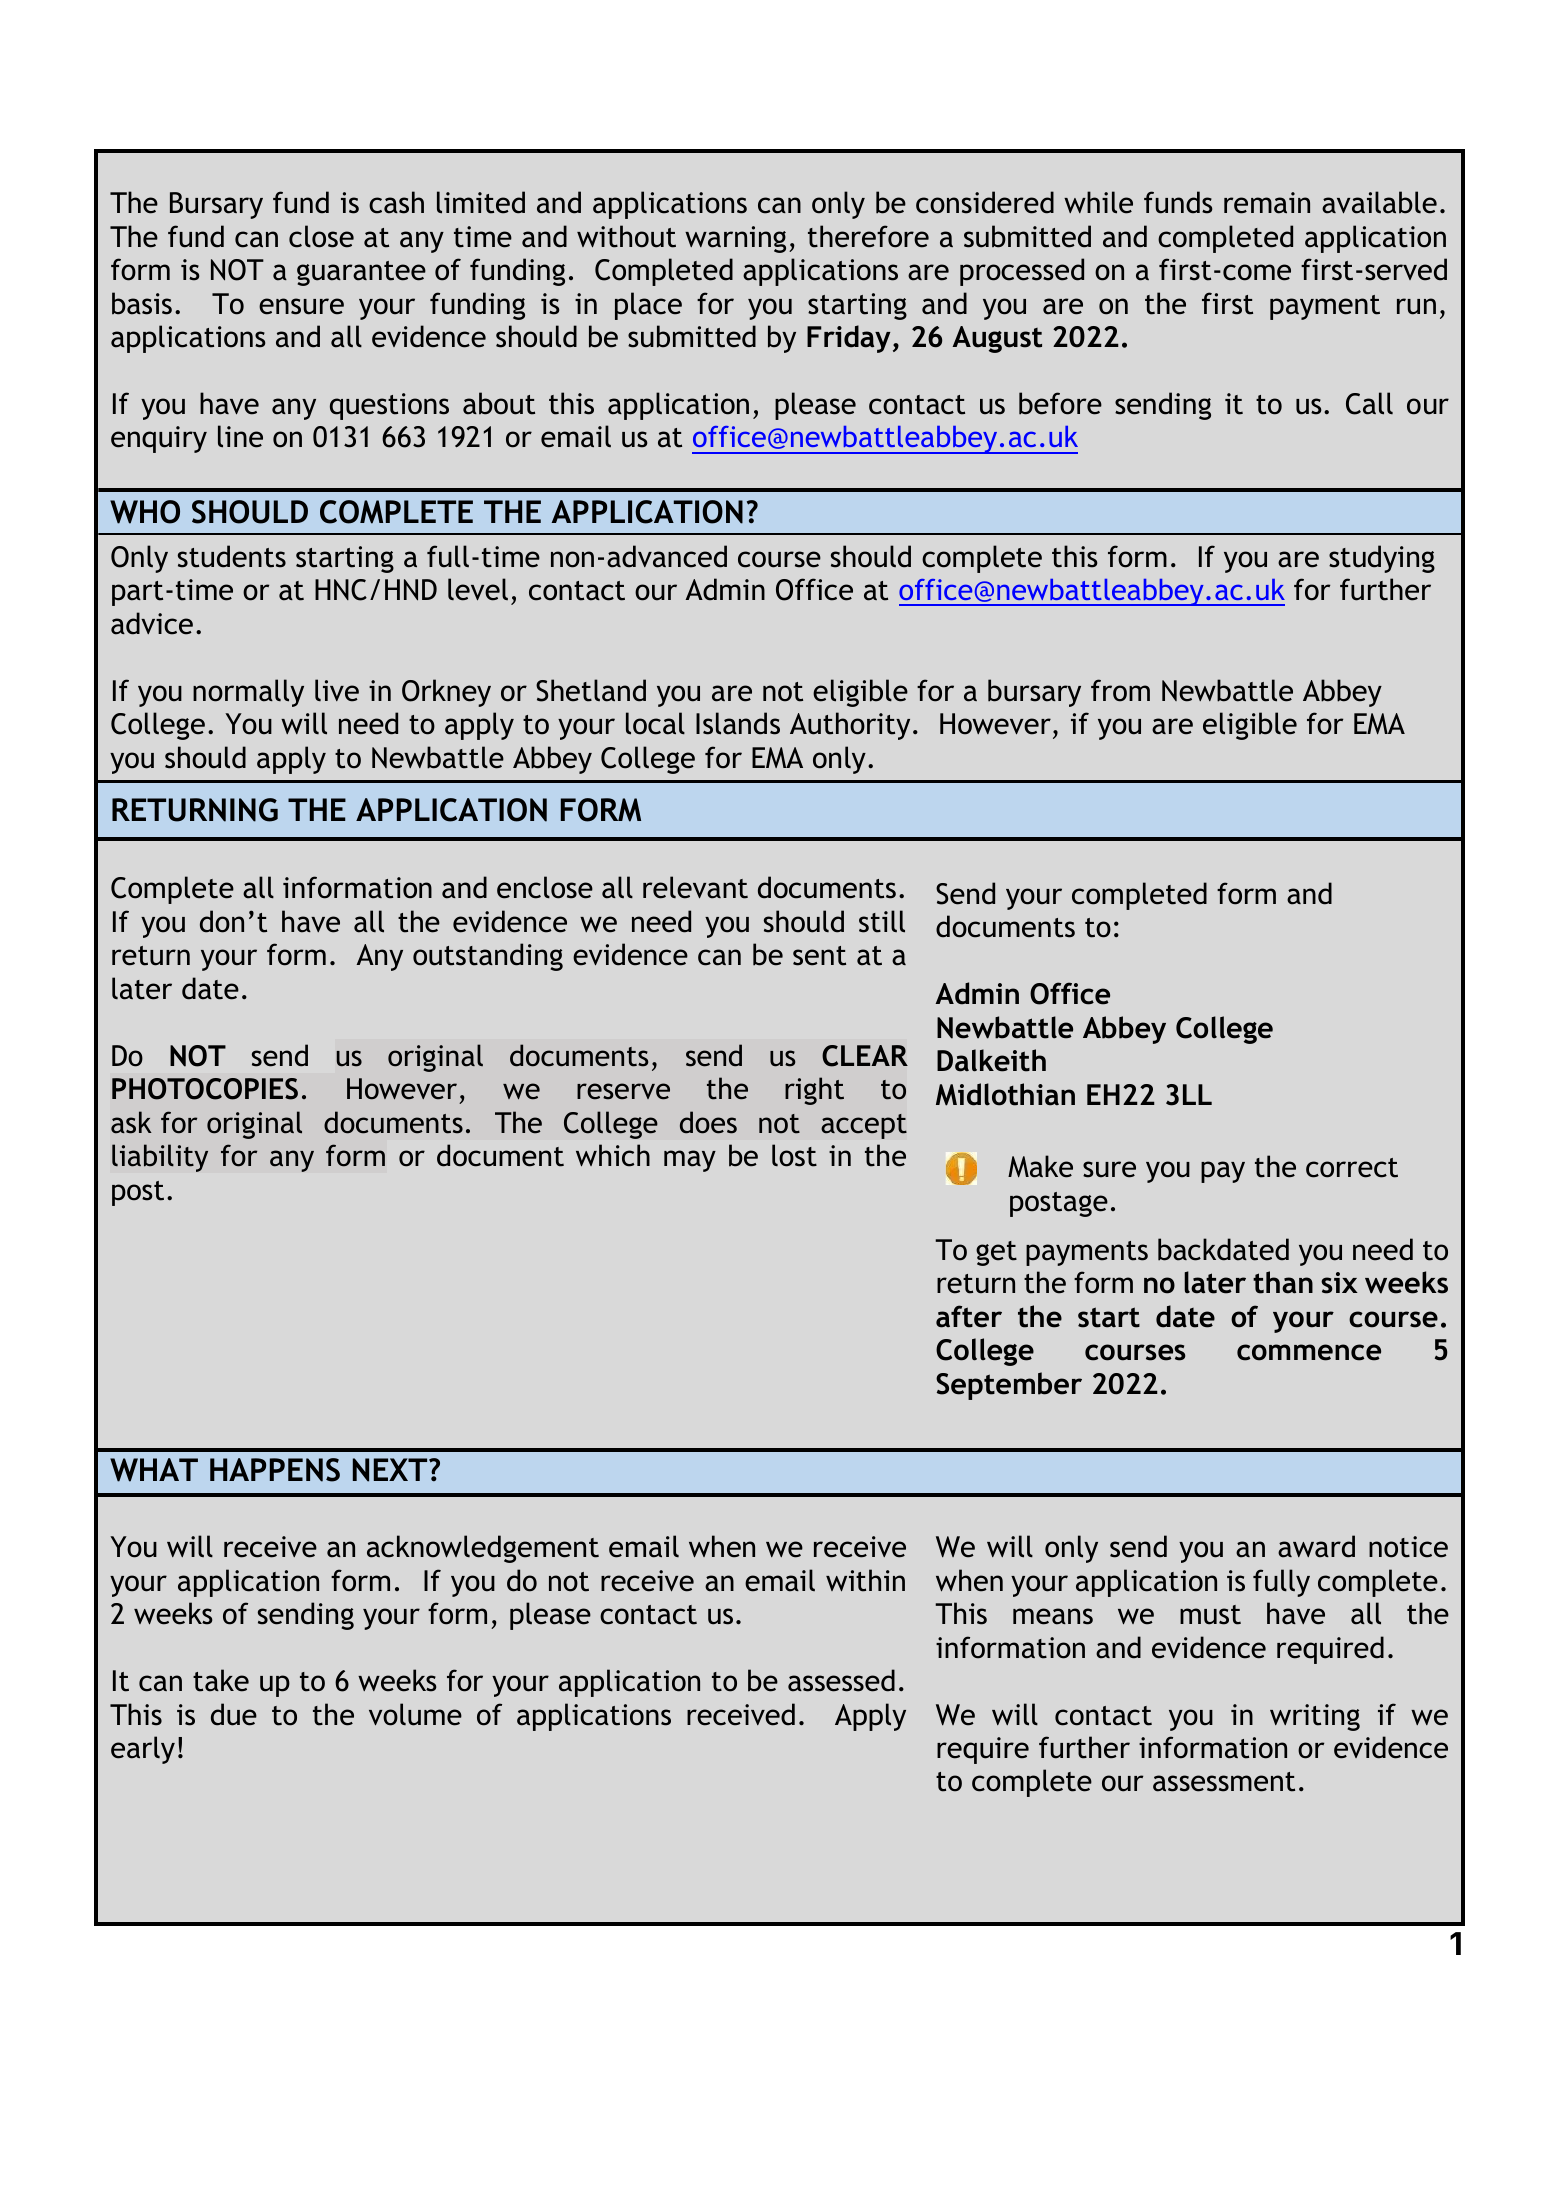 The image size is (1559, 2205). I want to click on warning, so click(735, 239).
